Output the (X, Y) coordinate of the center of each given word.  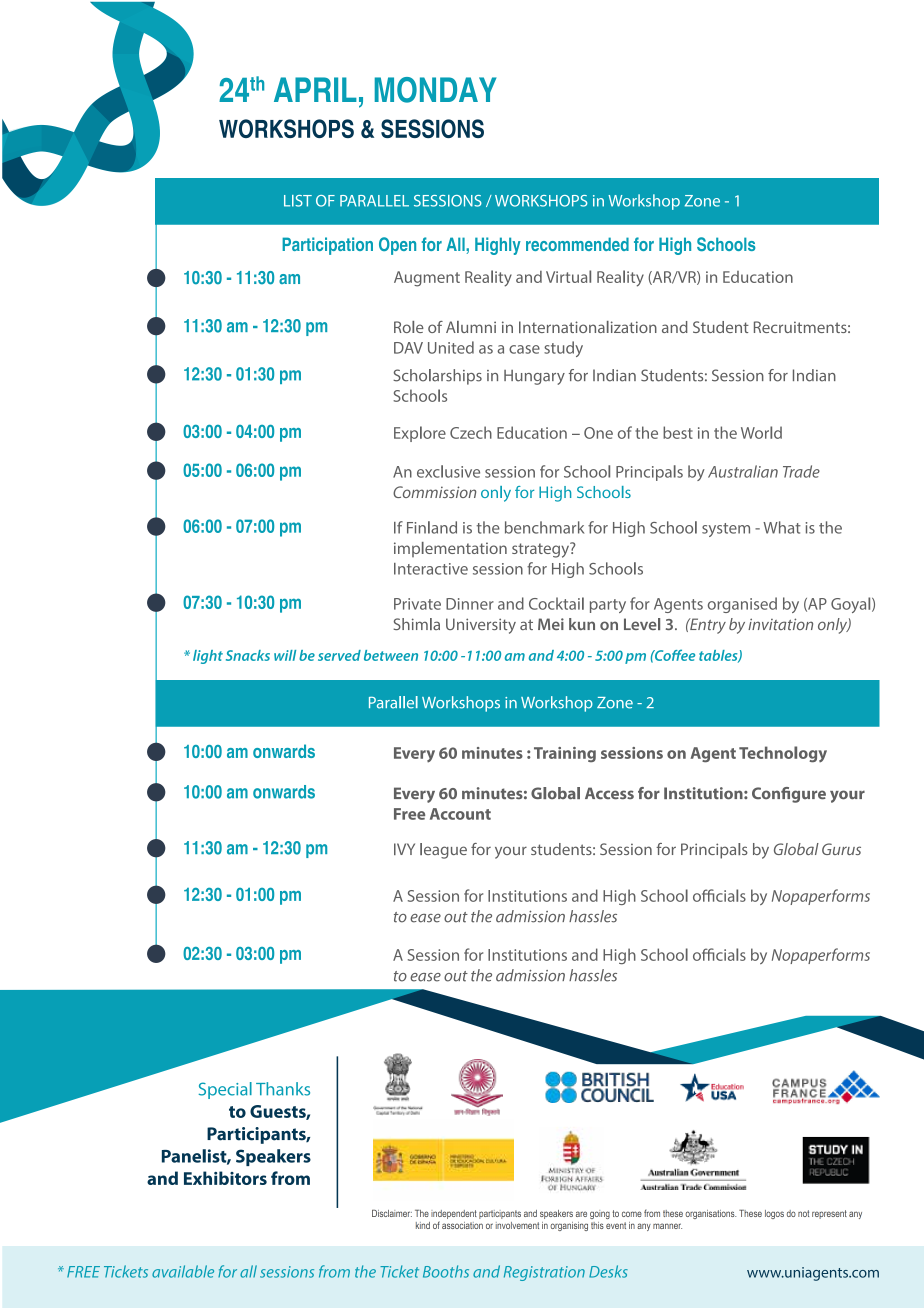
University (481, 626)
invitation (780, 624)
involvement (517, 1225)
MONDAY (435, 90)
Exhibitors (225, 1178)
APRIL (315, 89)
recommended (577, 244)
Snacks (248, 655)
